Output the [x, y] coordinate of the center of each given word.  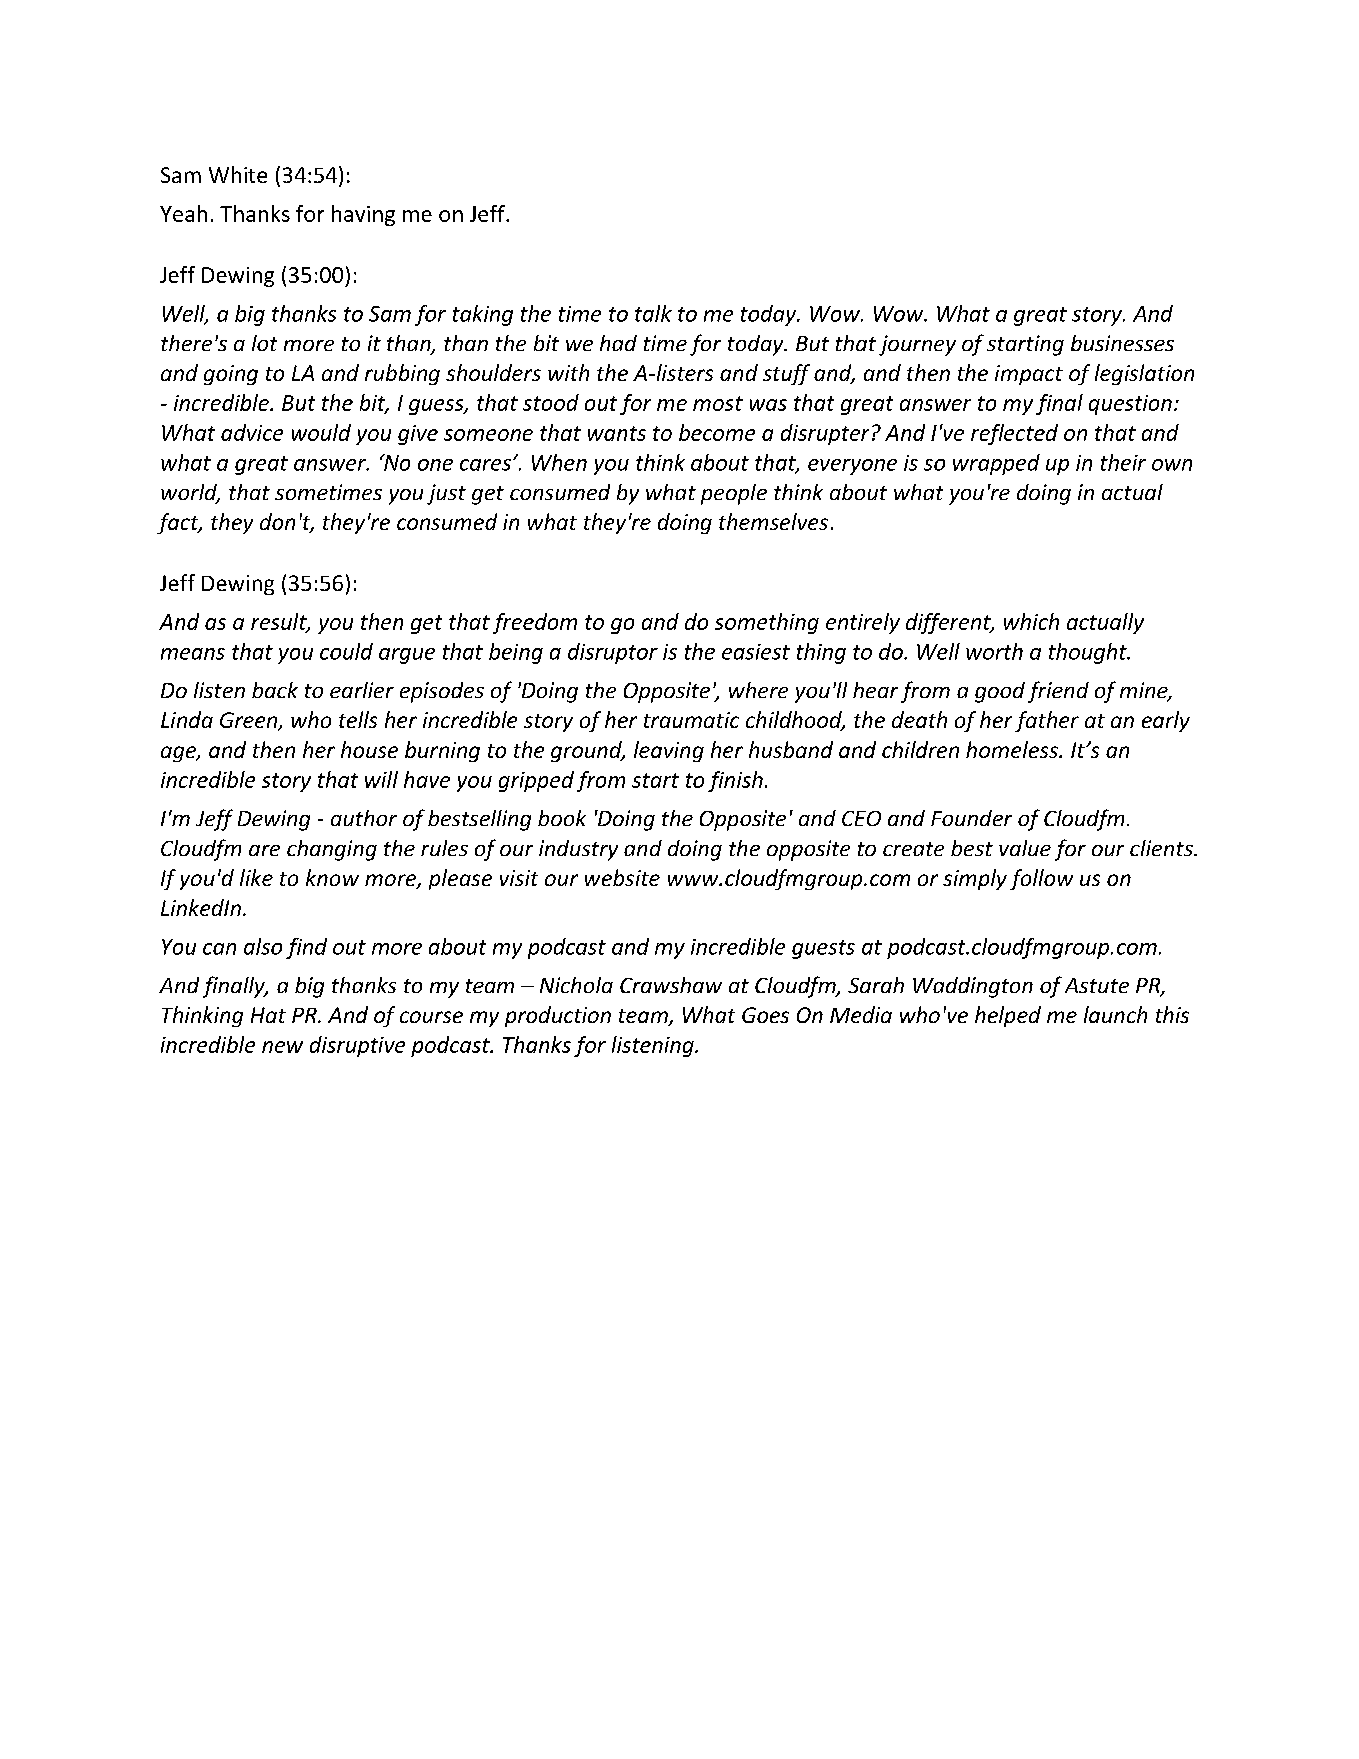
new [282, 1047]
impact [1029, 375]
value [1025, 848]
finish [735, 781]
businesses [1122, 343]
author [364, 818]
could [346, 651]
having [363, 215]
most [718, 403]
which [1031, 621]
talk [653, 313]
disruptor [613, 653]
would [321, 432]
